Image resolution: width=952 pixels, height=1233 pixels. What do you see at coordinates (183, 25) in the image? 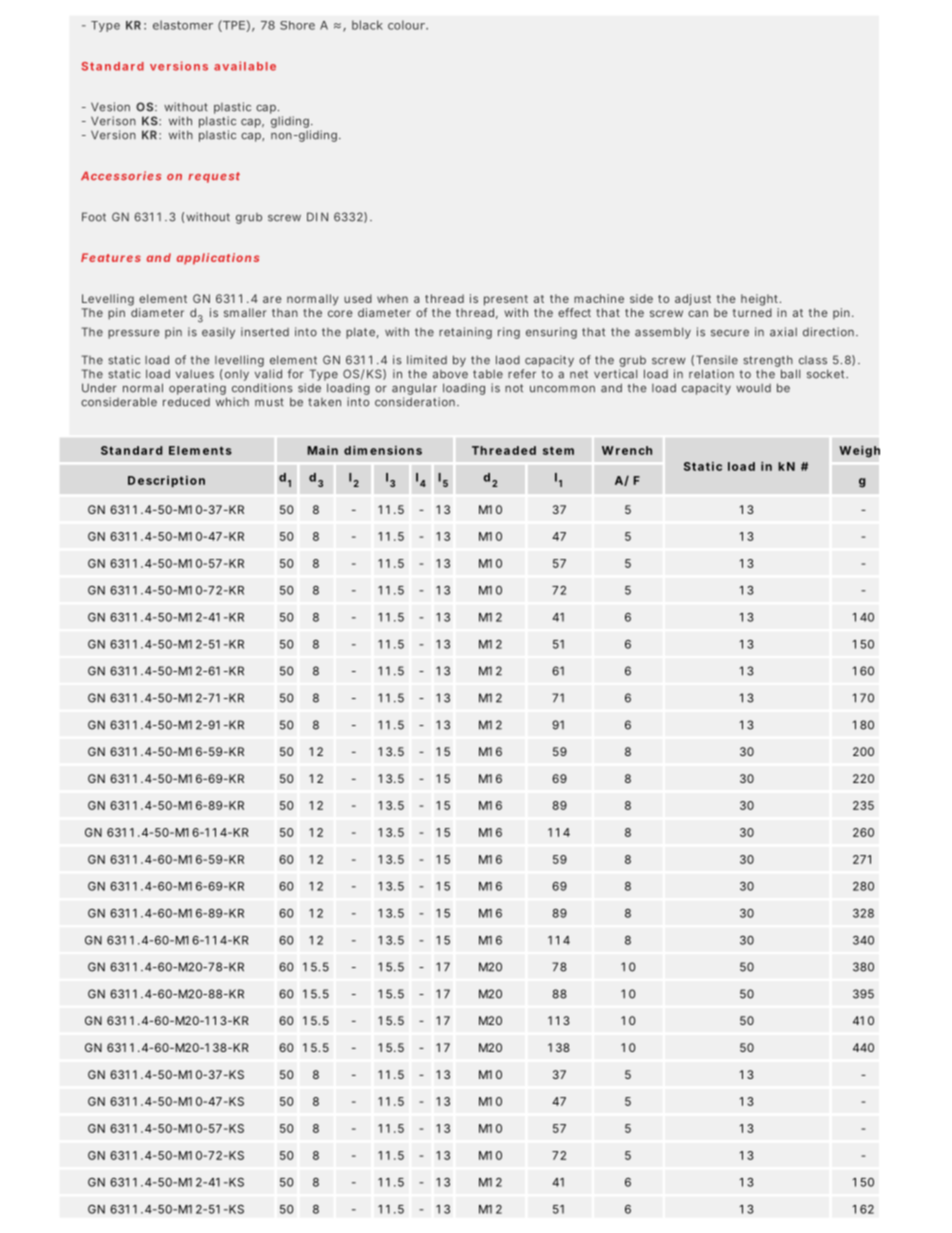
I see `elastomer` at bounding box center [183, 25].
